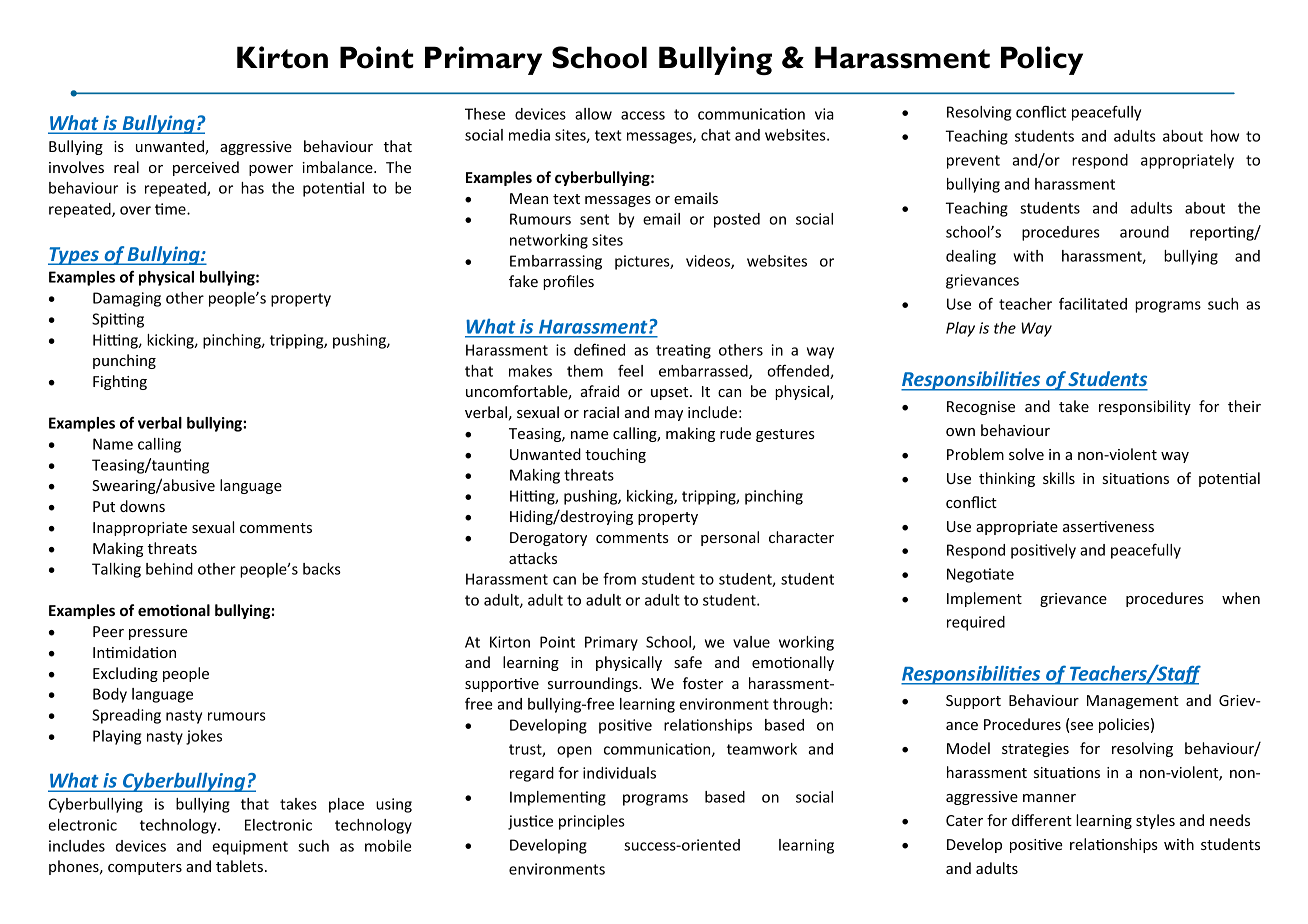  Describe the element at coordinates (250, 847) in the page. I see `equipment` at that location.
